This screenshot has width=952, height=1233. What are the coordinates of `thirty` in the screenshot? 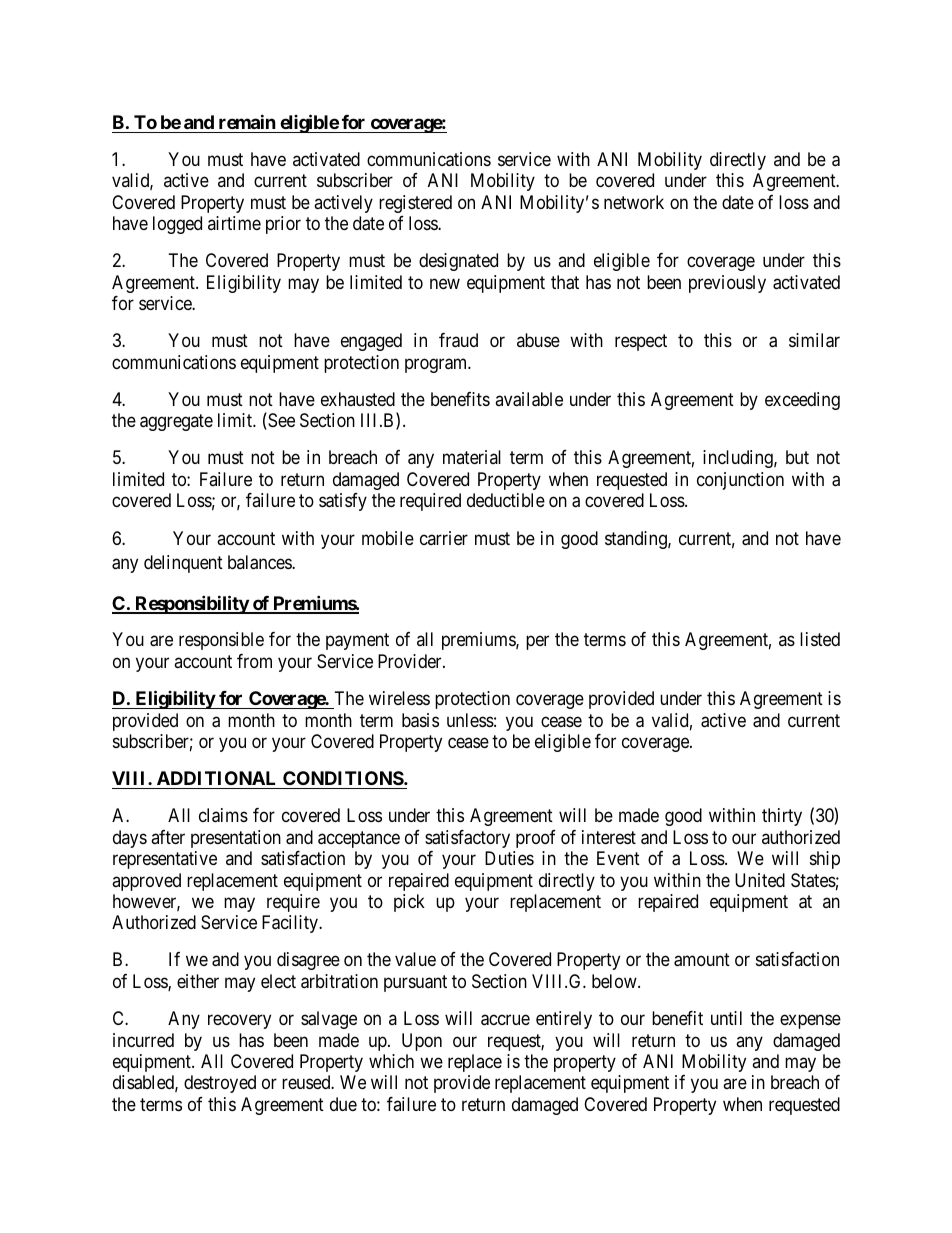 It's located at (782, 817).
